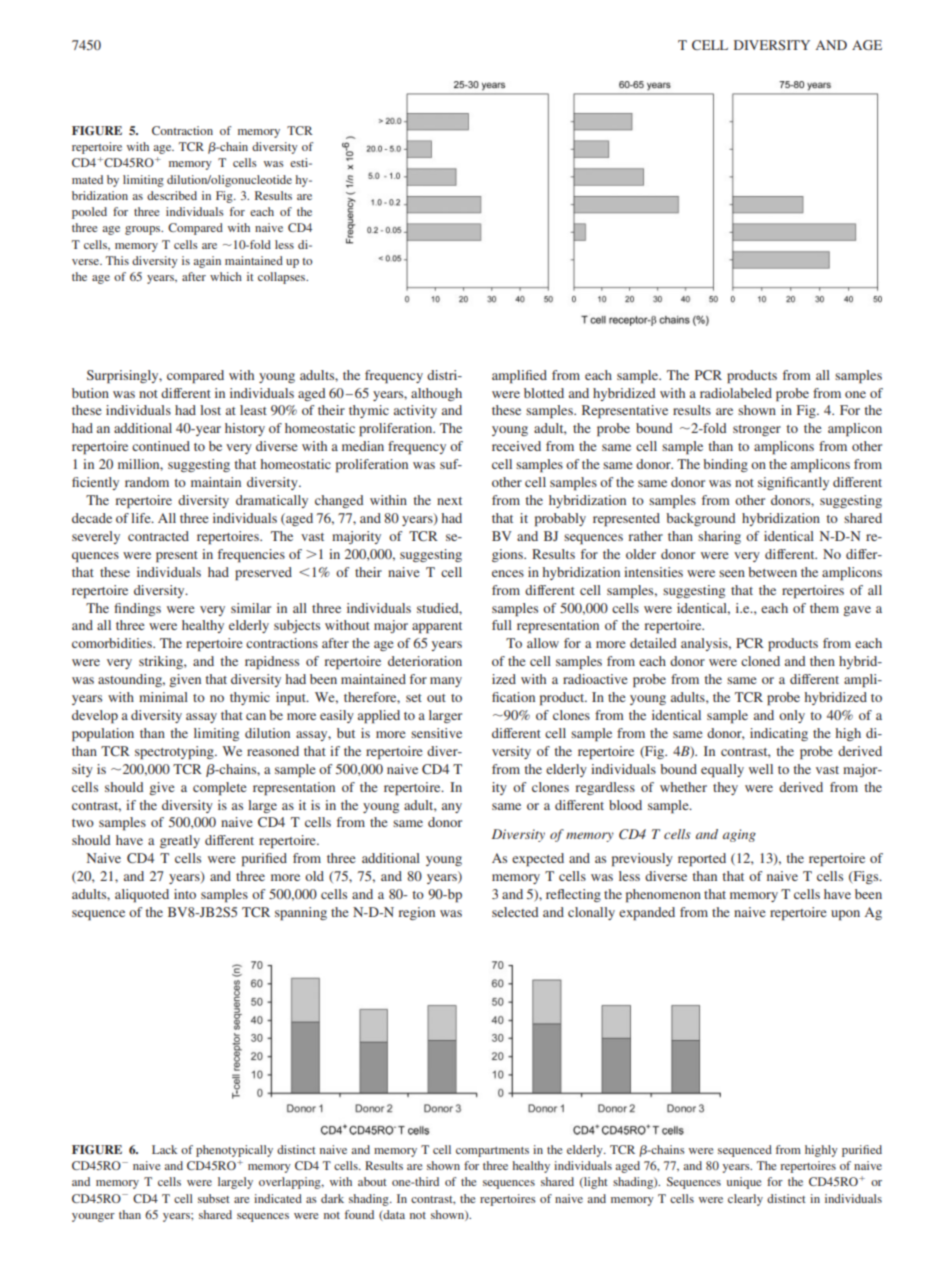  Describe the element at coordinates (492, 1152) in the screenshot. I see `compartments` at that location.
